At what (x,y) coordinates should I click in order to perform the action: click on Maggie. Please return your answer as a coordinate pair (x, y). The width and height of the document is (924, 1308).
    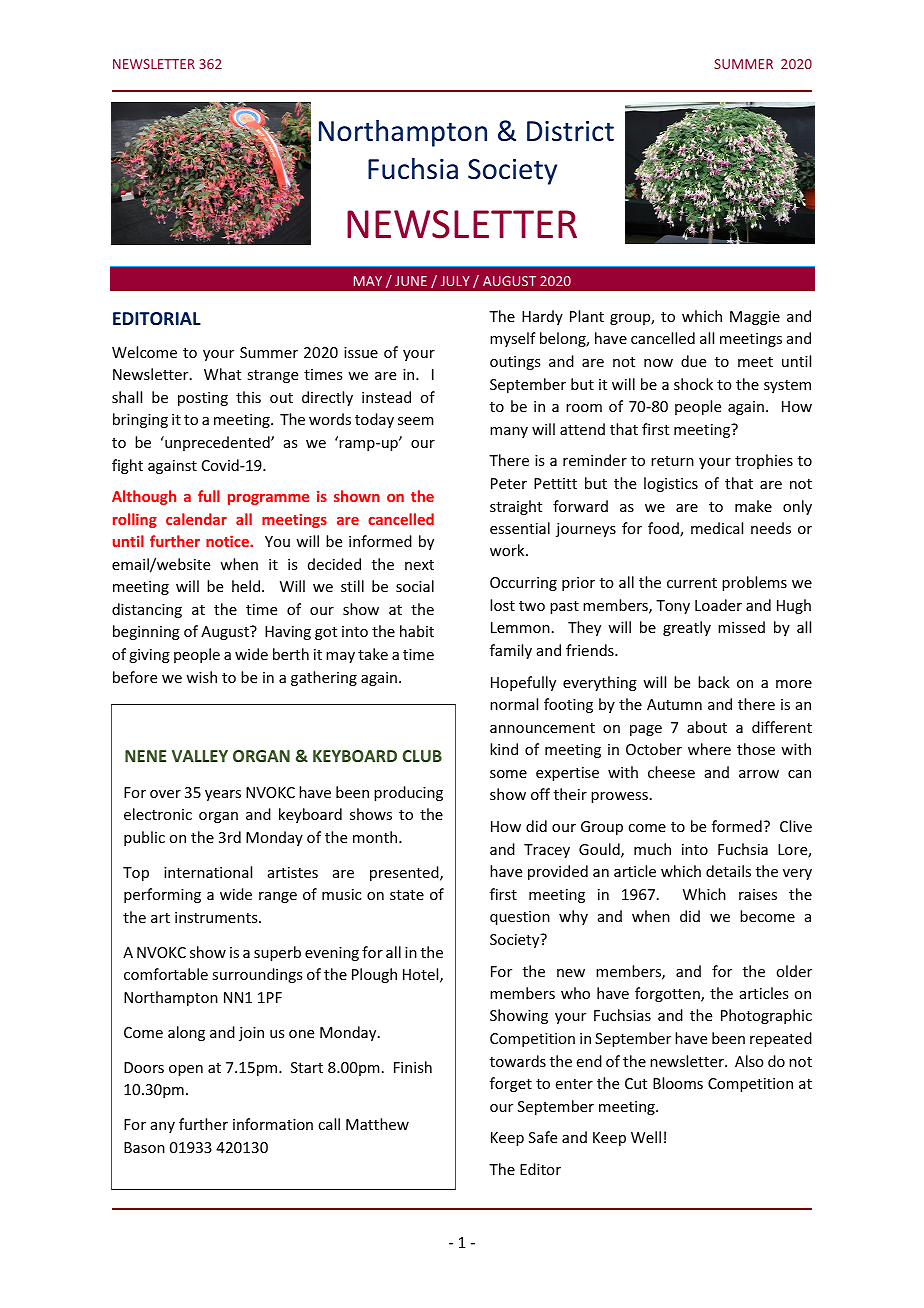
    Looking at the image, I should click on (755, 318).
